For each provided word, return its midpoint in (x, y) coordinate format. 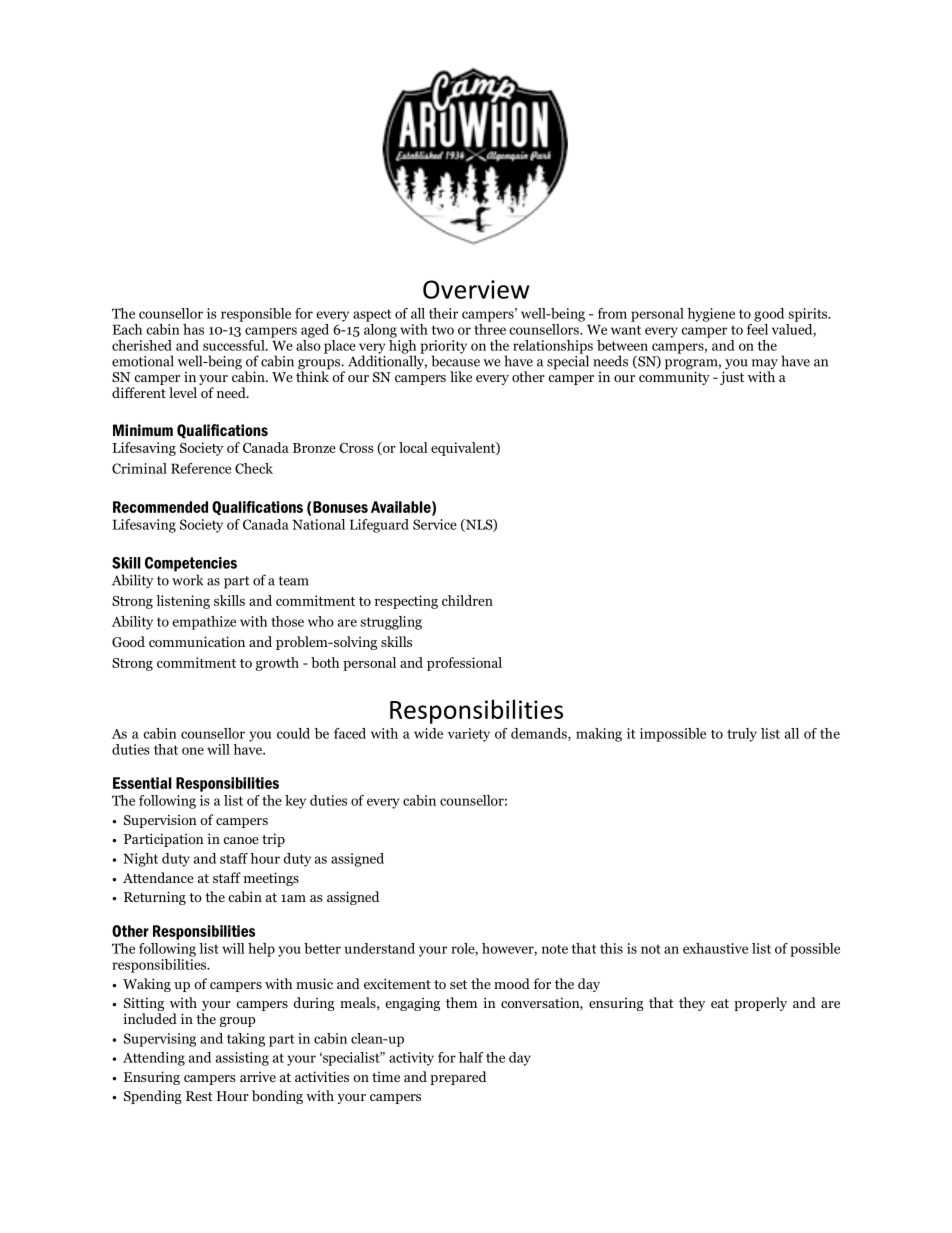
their (443, 313)
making (599, 735)
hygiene (711, 315)
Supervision (160, 821)
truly (742, 735)
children (467, 600)
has (193, 329)
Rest (199, 1096)
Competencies (191, 564)
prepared (458, 1078)
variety (469, 735)
